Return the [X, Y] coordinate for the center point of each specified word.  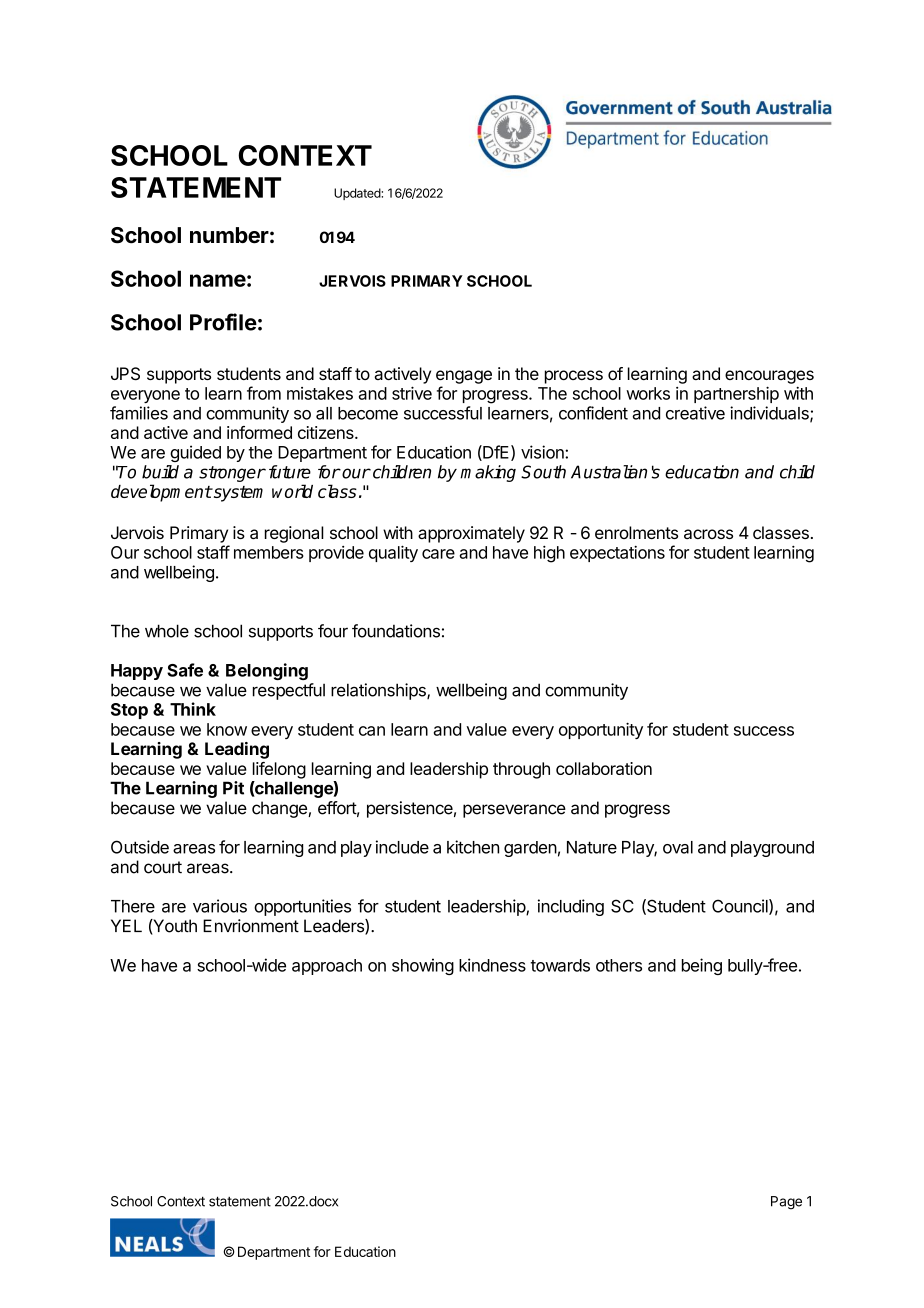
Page [786, 1203]
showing [423, 966]
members [269, 552]
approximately [471, 534]
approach [327, 967]
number [229, 235]
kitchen [473, 847]
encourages [769, 377]
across [708, 534]
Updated [358, 194]
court [163, 867]
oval [678, 847]
